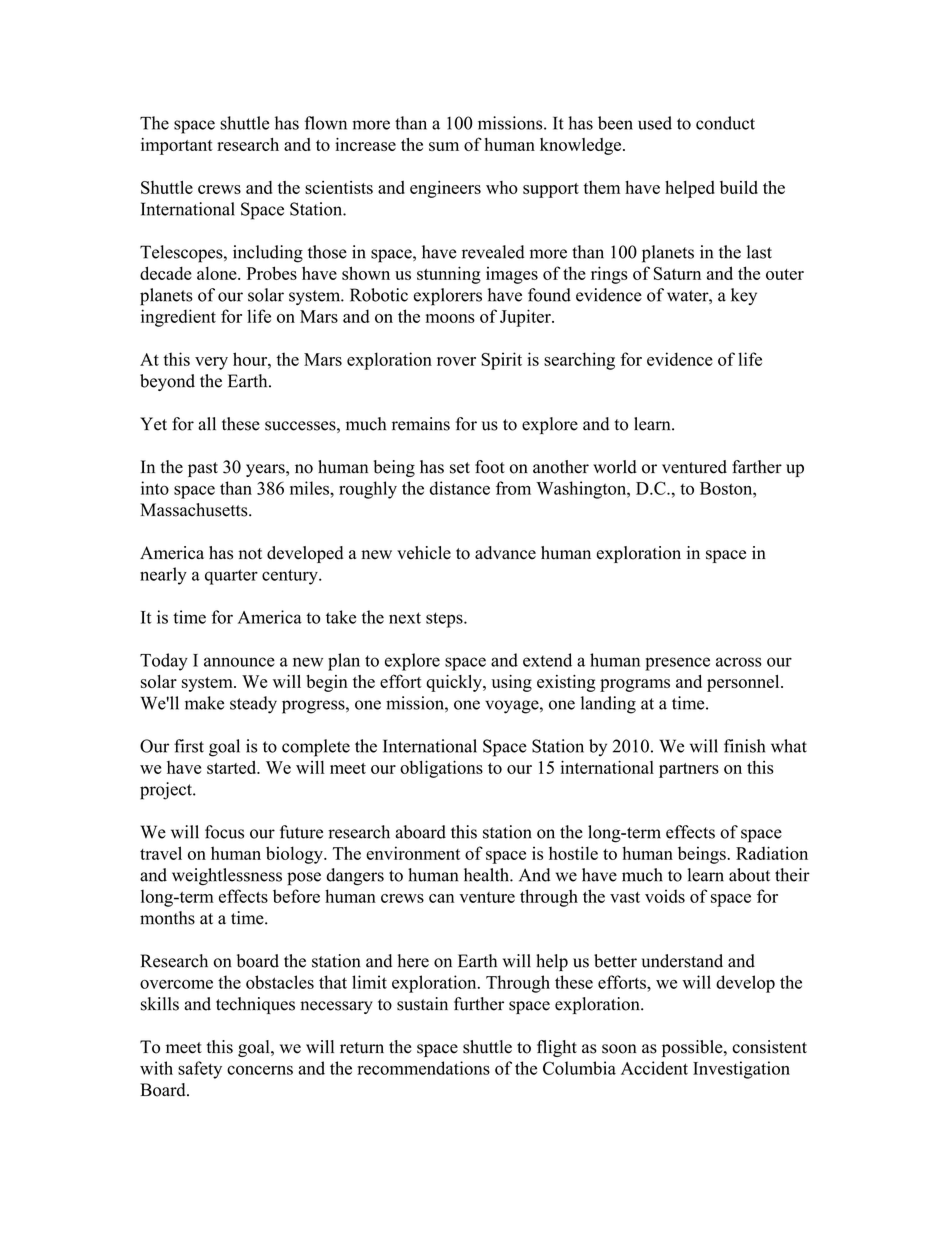  Describe the element at coordinates (445, 620) in the screenshot. I see `steps` at that location.
